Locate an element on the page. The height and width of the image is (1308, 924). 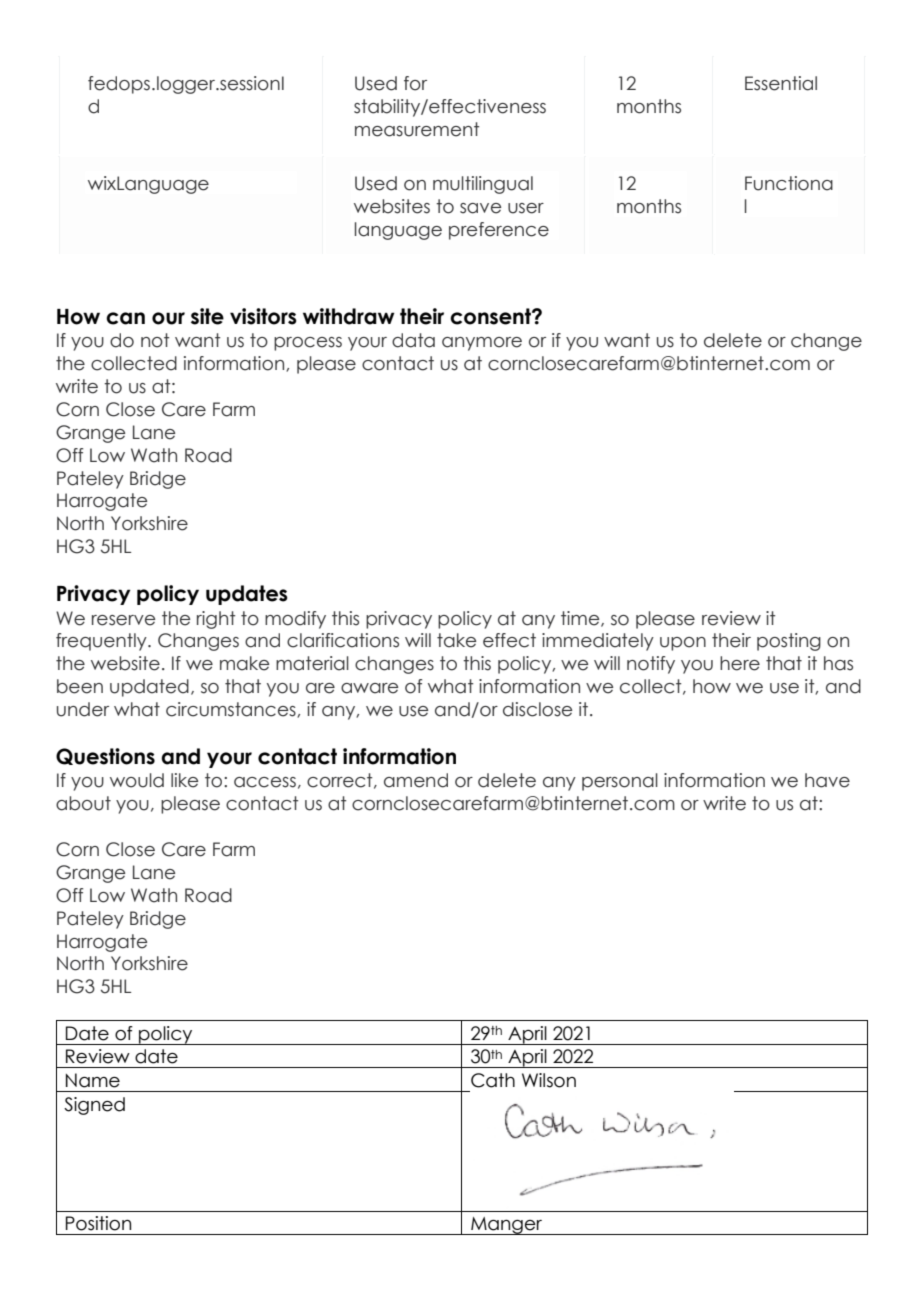
Manger is located at coordinates (507, 1226).
